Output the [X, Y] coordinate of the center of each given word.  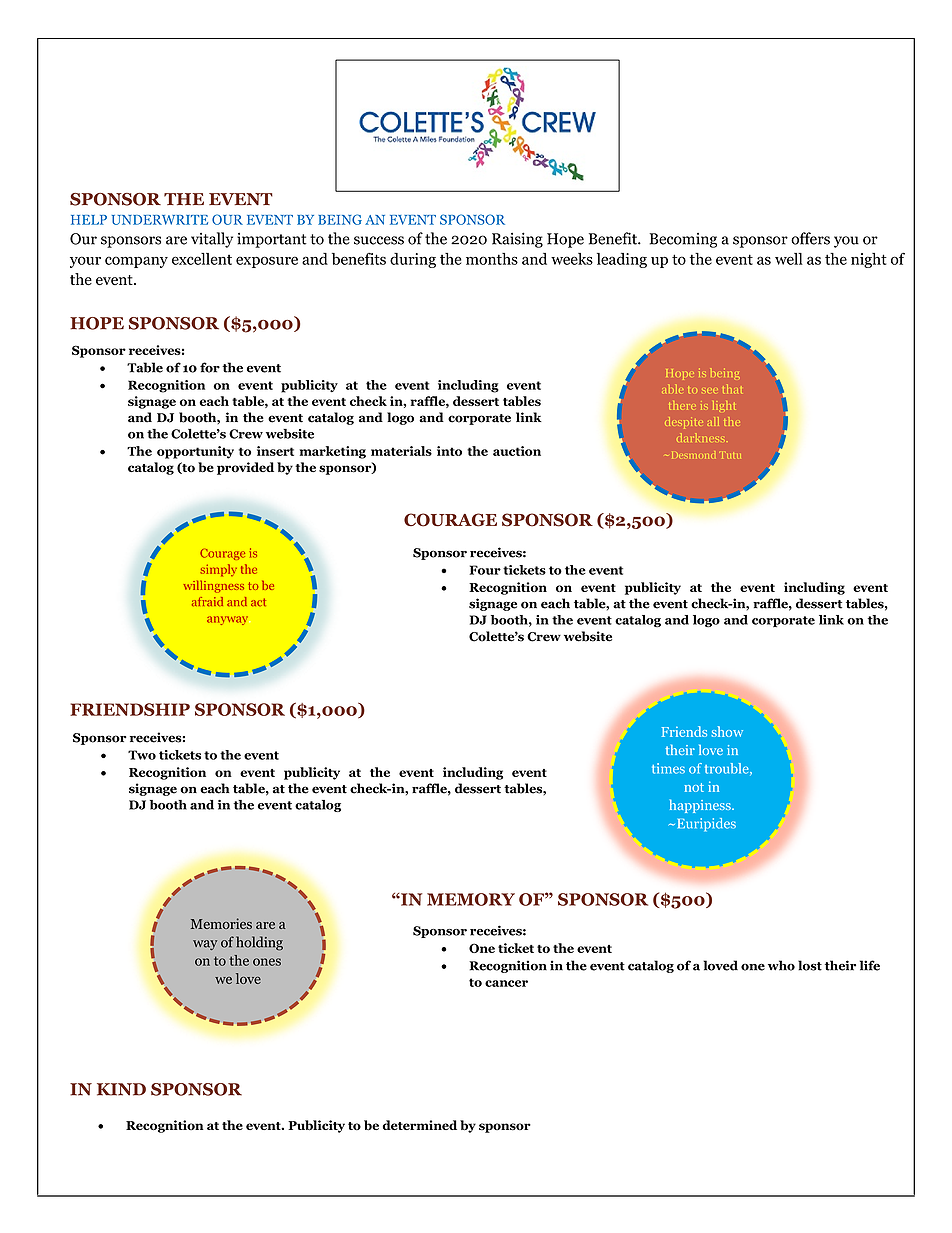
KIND [121, 1089]
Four [485, 570]
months [492, 259]
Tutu [731, 455]
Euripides [705, 825]
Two [142, 755]
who [781, 965]
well [789, 259]
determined [420, 1125]
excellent [202, 259]
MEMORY [471, 899]
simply [218, 570]
